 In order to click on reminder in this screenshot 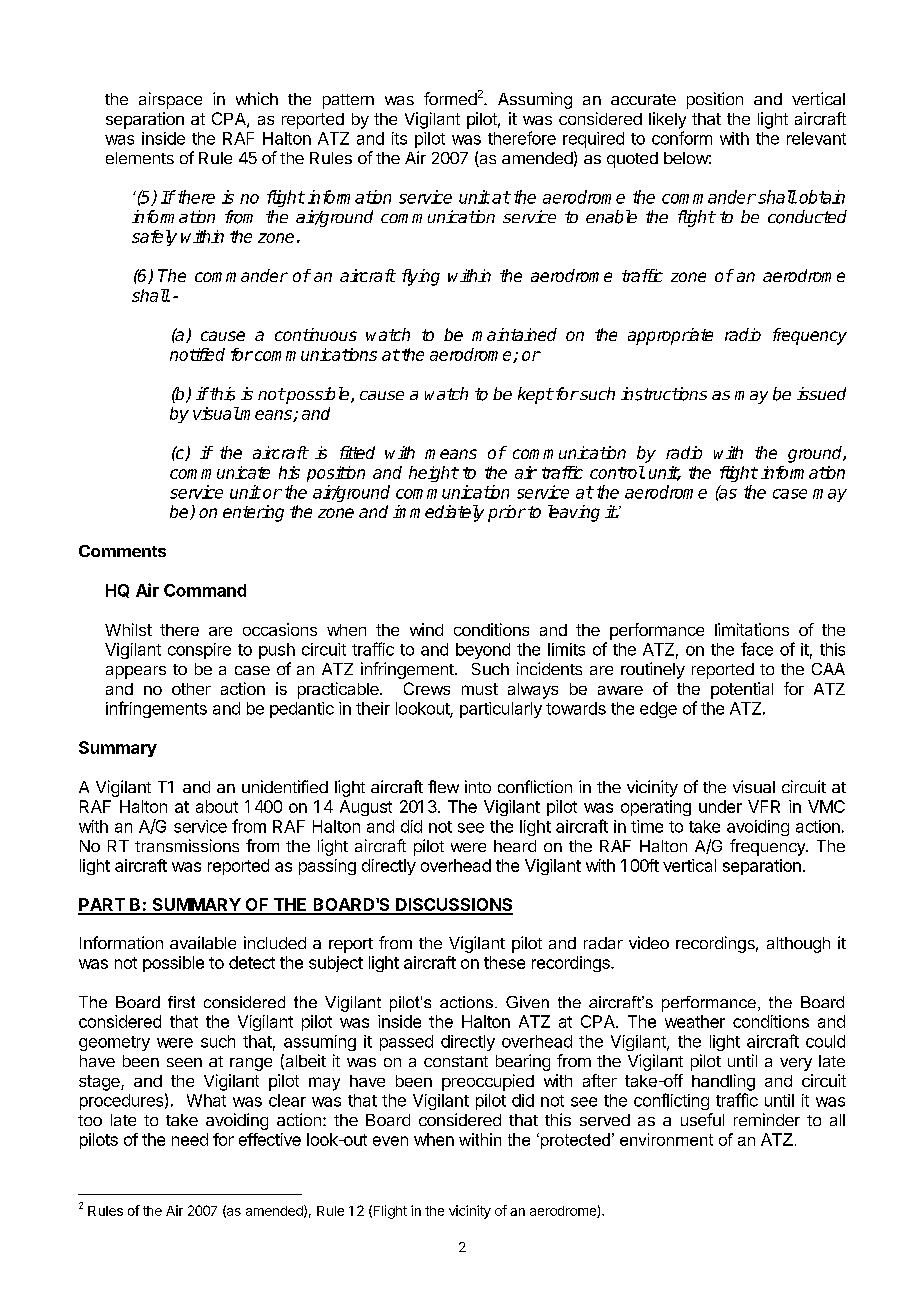, I will do `click(767, 1119)`.
